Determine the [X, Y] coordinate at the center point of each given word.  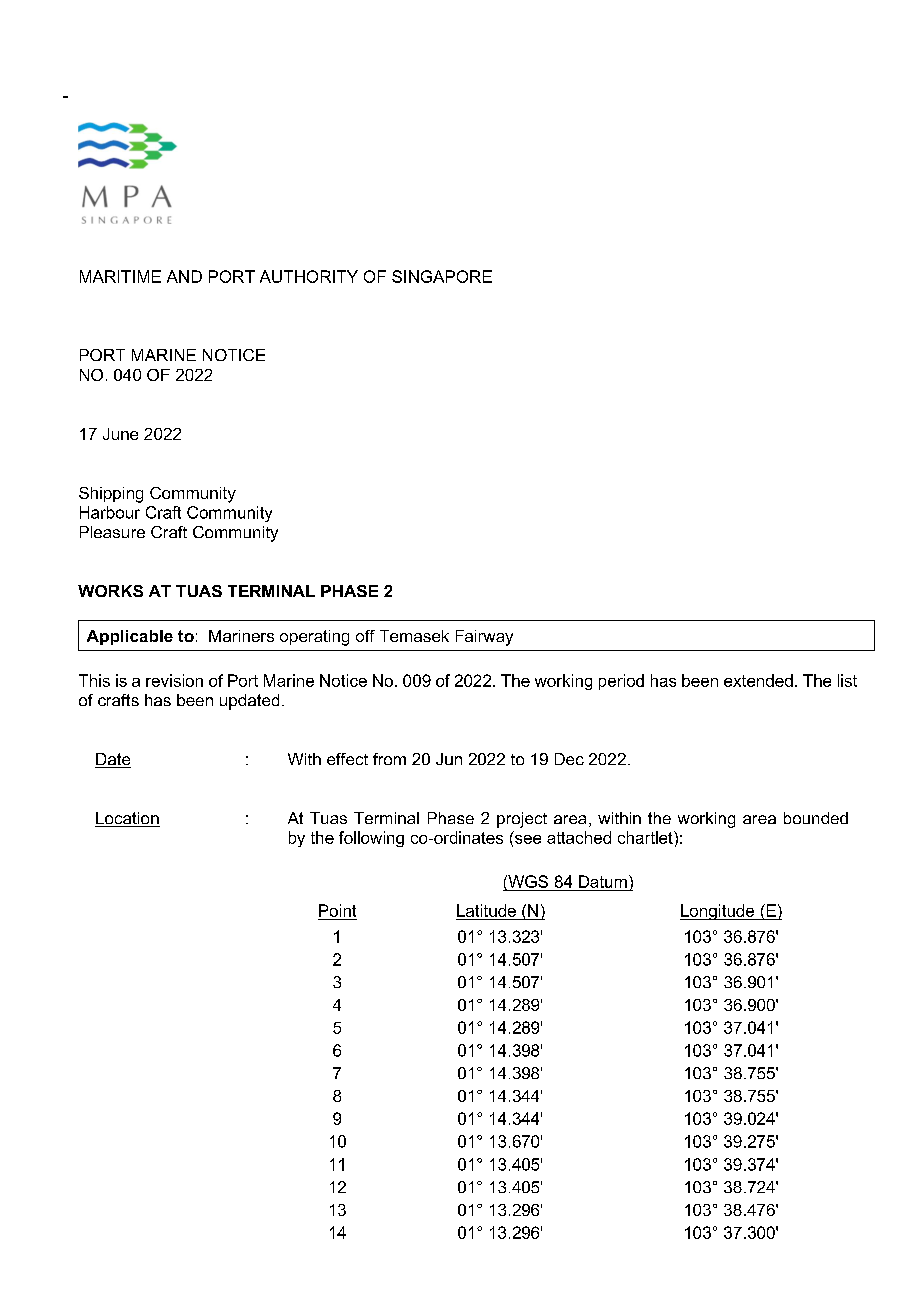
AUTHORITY [309, 276]
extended [758, 680]
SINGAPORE [442, 276]
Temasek [414, 636]
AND [184, 276]
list [847, 680]
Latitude [486, 910]
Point [337, 910]
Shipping [111, 495]
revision [174, 680]
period [621, 682]
